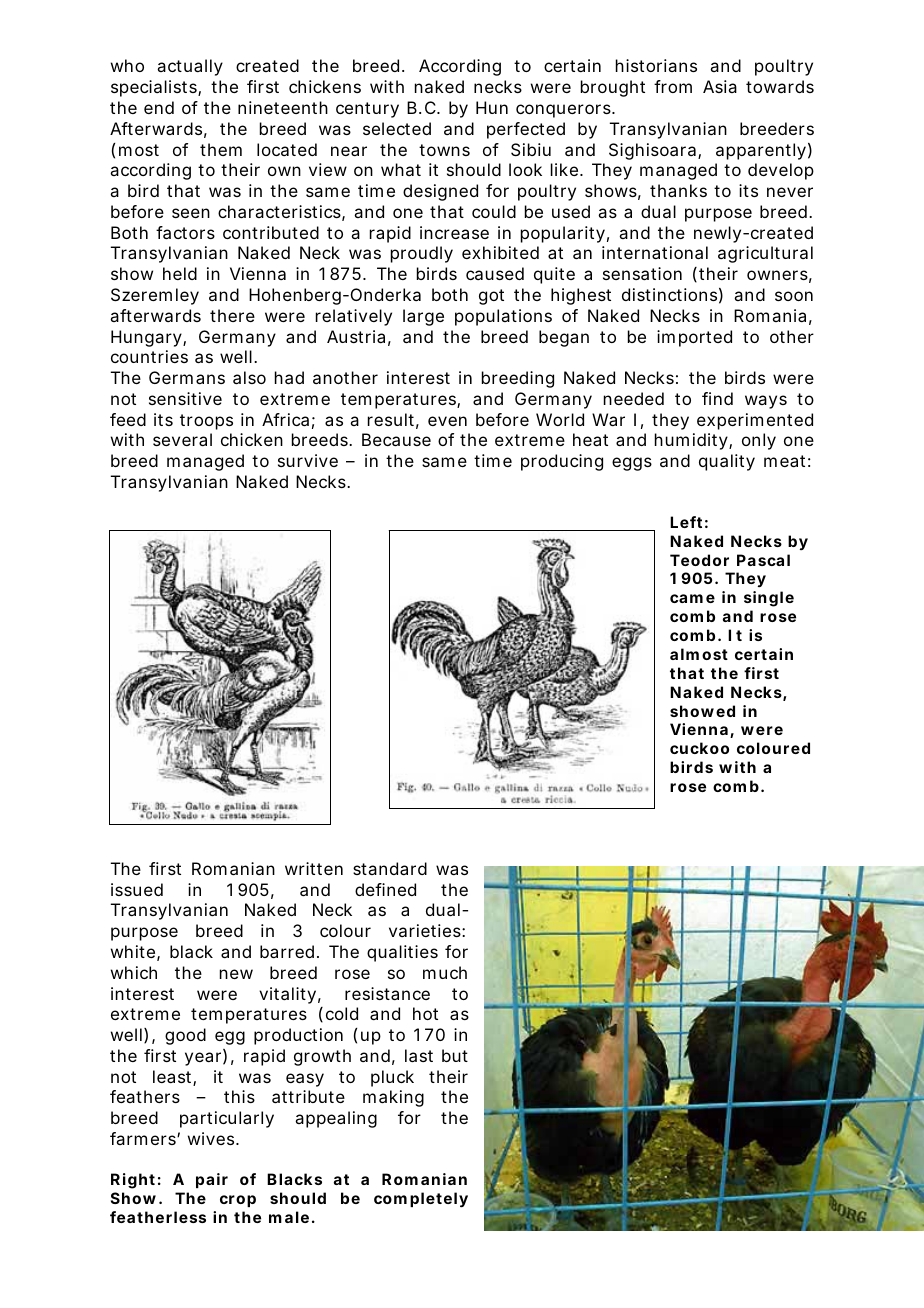 The image size is (924, 1308). I want to click on actually, so click(190, 67).
